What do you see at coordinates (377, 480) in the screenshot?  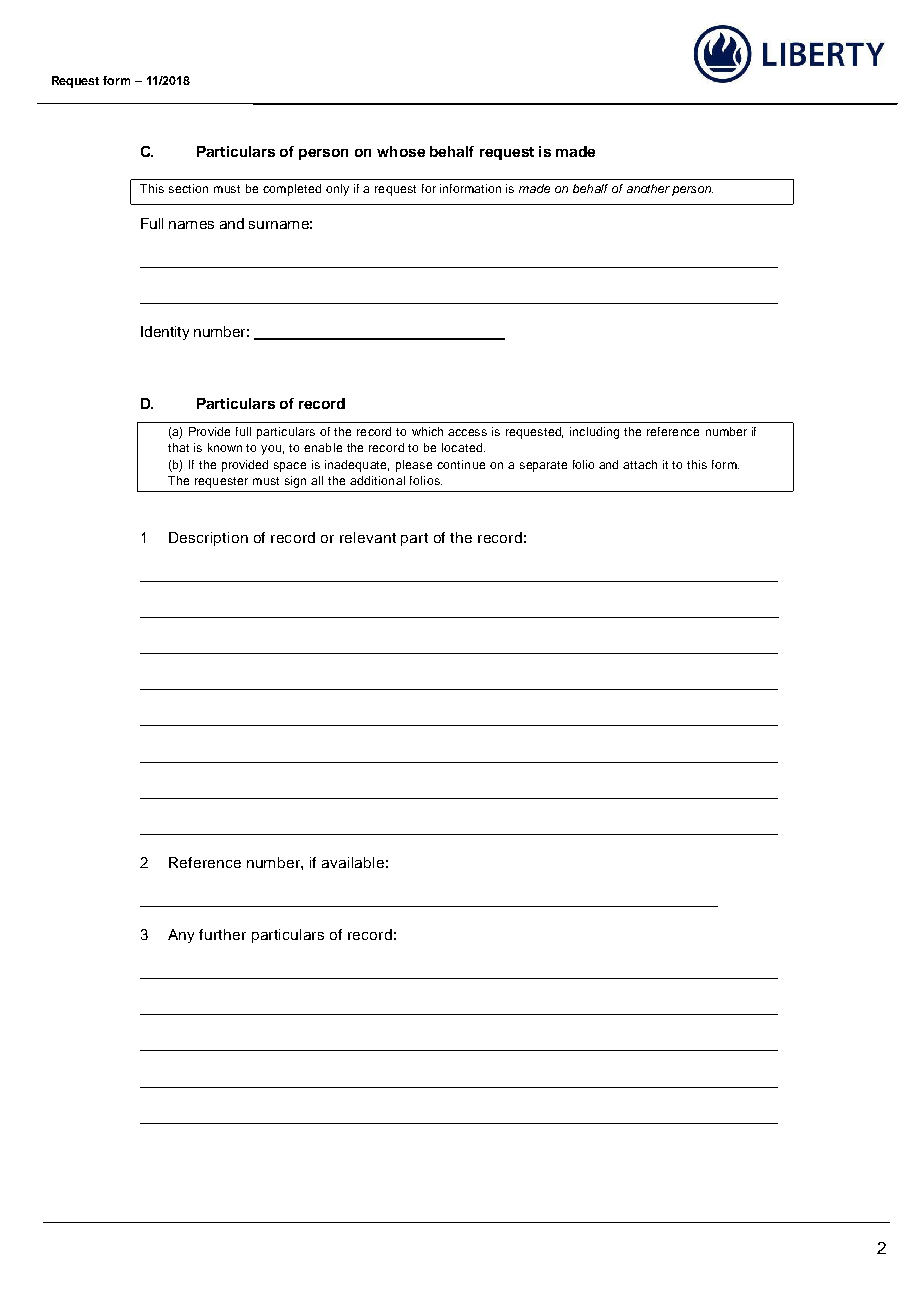 I see `additional` at bounding box center [377, 480].
